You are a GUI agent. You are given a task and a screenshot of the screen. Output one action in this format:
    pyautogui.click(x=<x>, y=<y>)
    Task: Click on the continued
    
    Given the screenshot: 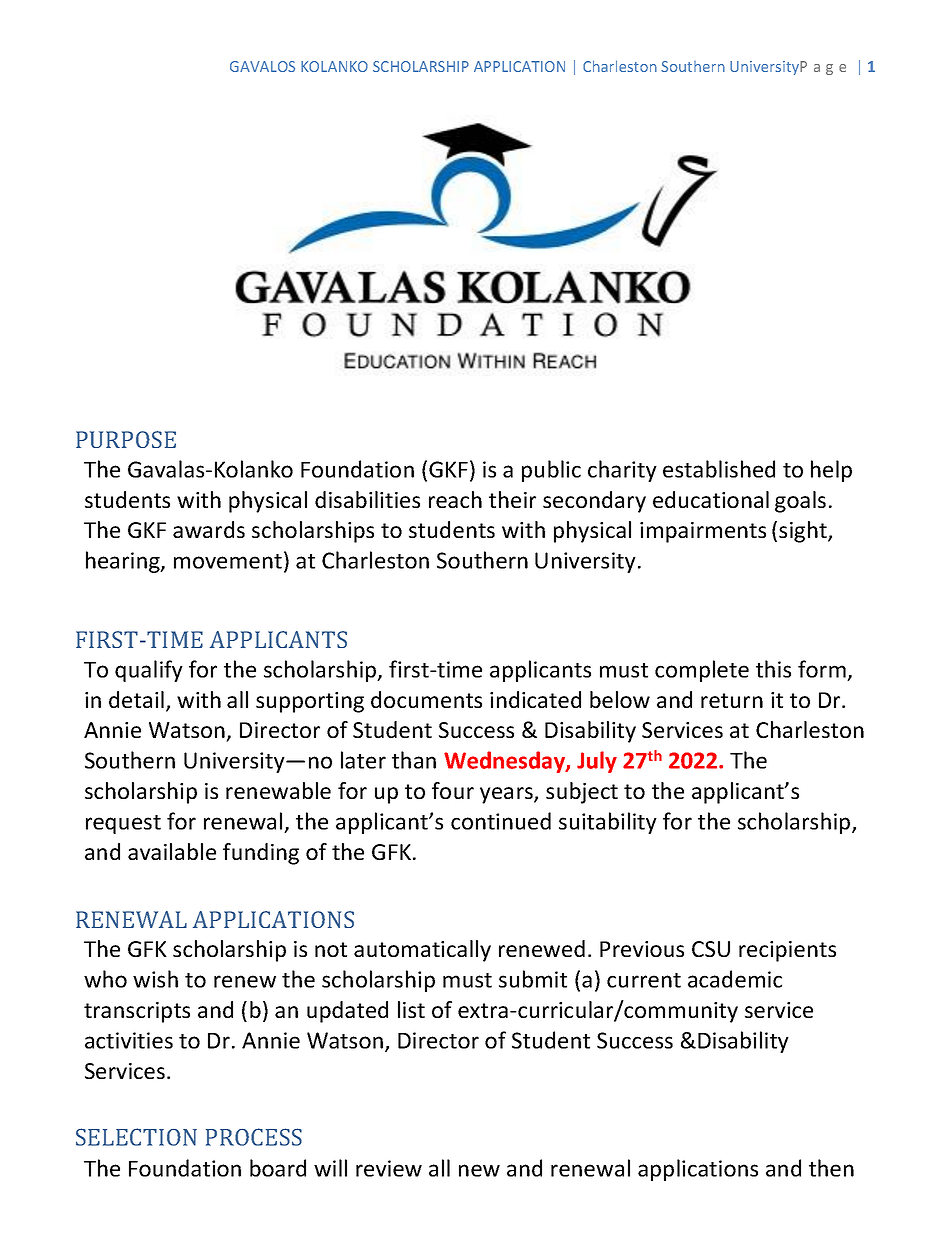 What is the action you would take?
    pyautogui.click(x=501, y=821)
